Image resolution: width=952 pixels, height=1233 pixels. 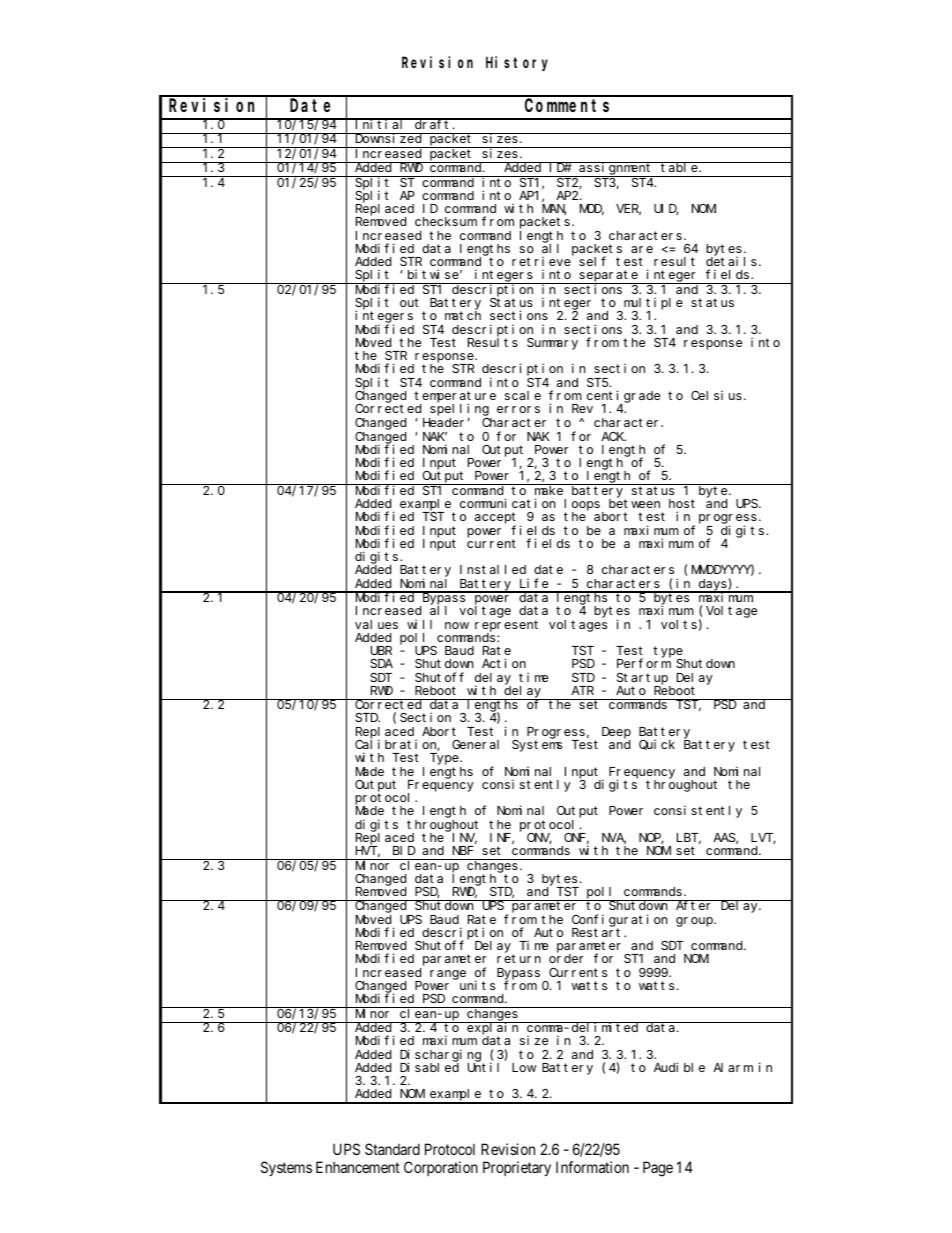 What do you see at coordinates (567, 106) in the page?
I see `Comments` at bounding box center [567, 106].
